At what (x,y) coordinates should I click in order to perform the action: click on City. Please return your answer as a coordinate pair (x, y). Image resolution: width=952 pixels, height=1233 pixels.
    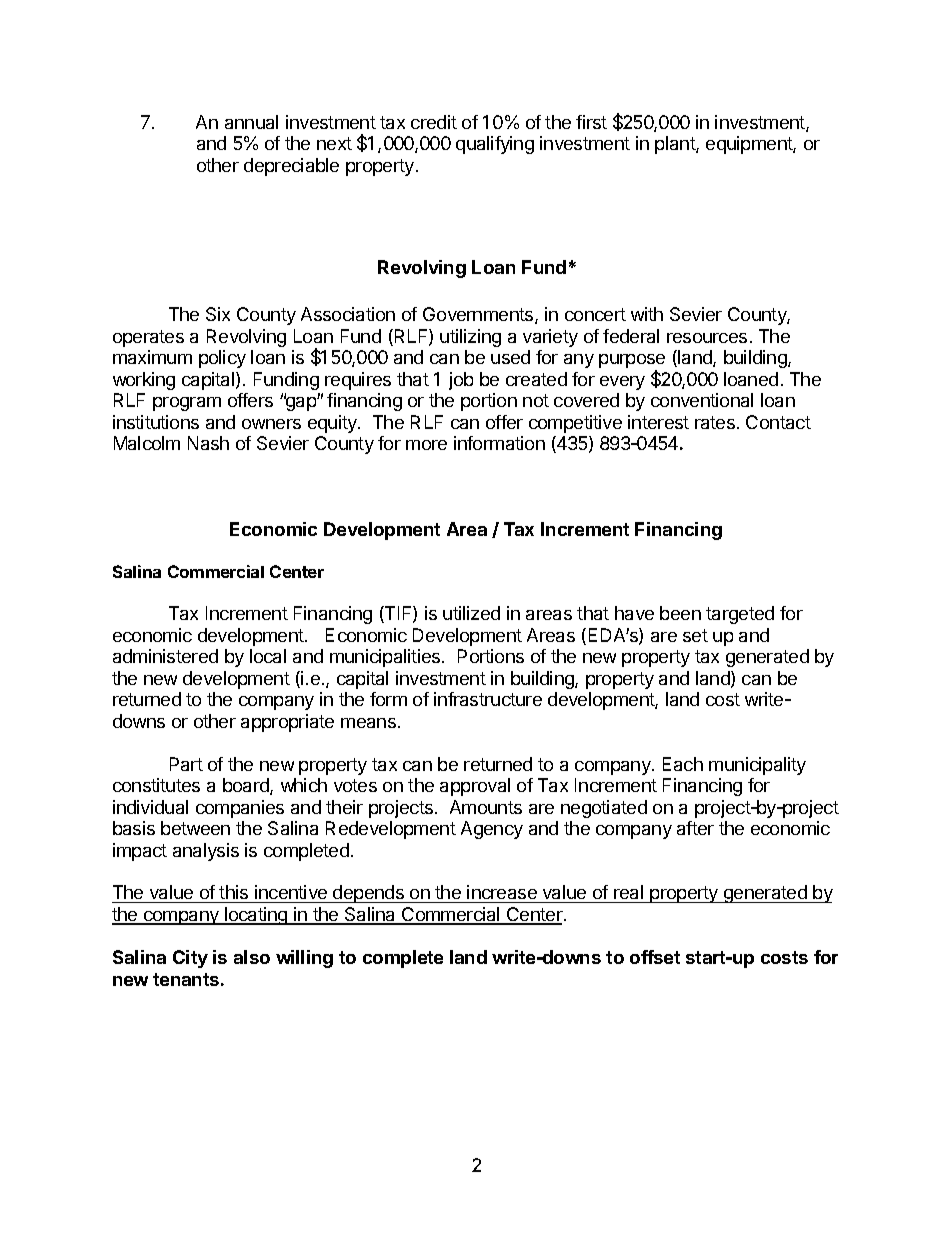
    Looking at the image, I should click on (190, 959).
